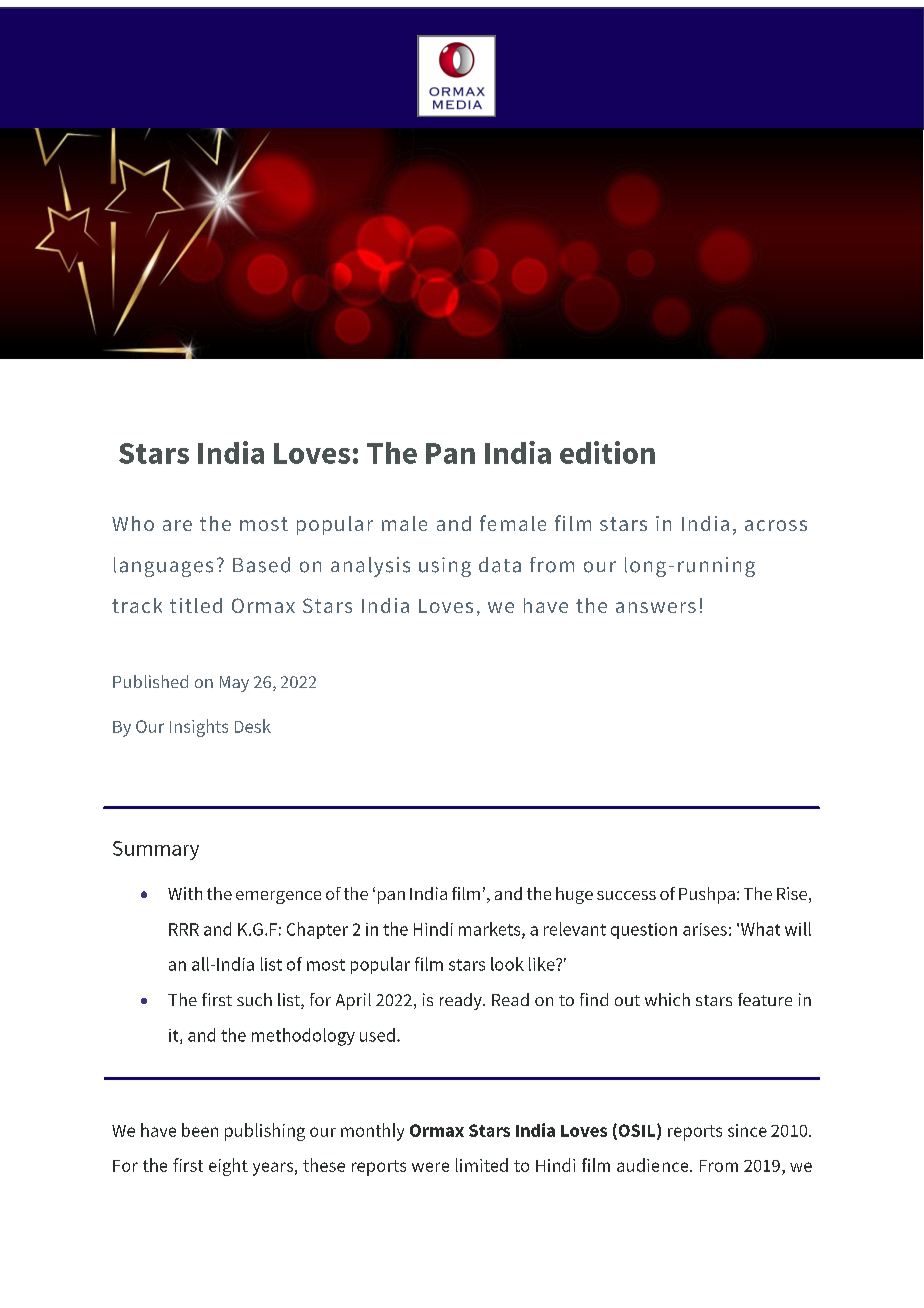  Describe the element at coordinates (200, 1130) in the screenshot. I see `been` at that location.
